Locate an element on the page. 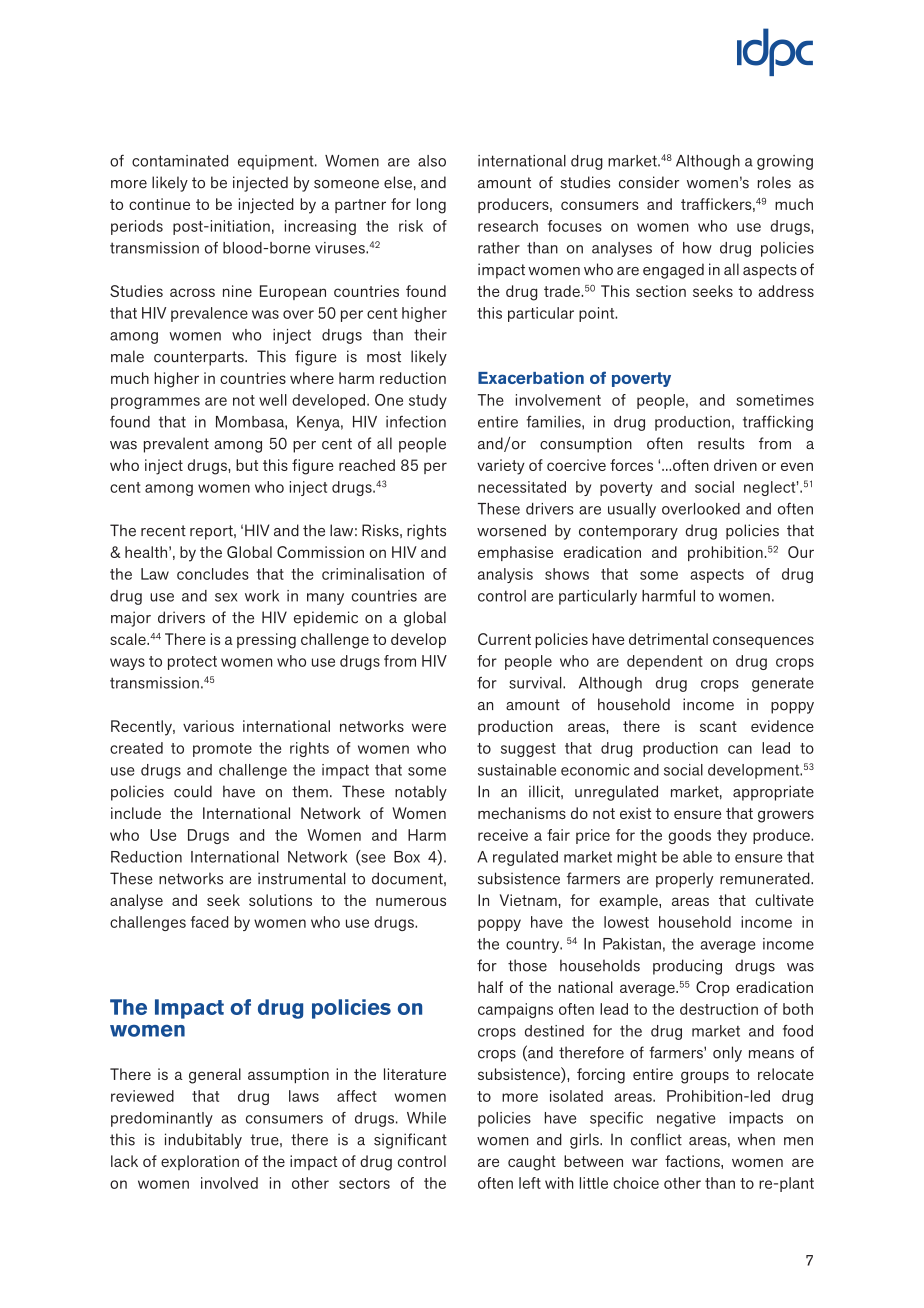 The image size is (924, 1308). properly is located at coordinates (684, 880).
